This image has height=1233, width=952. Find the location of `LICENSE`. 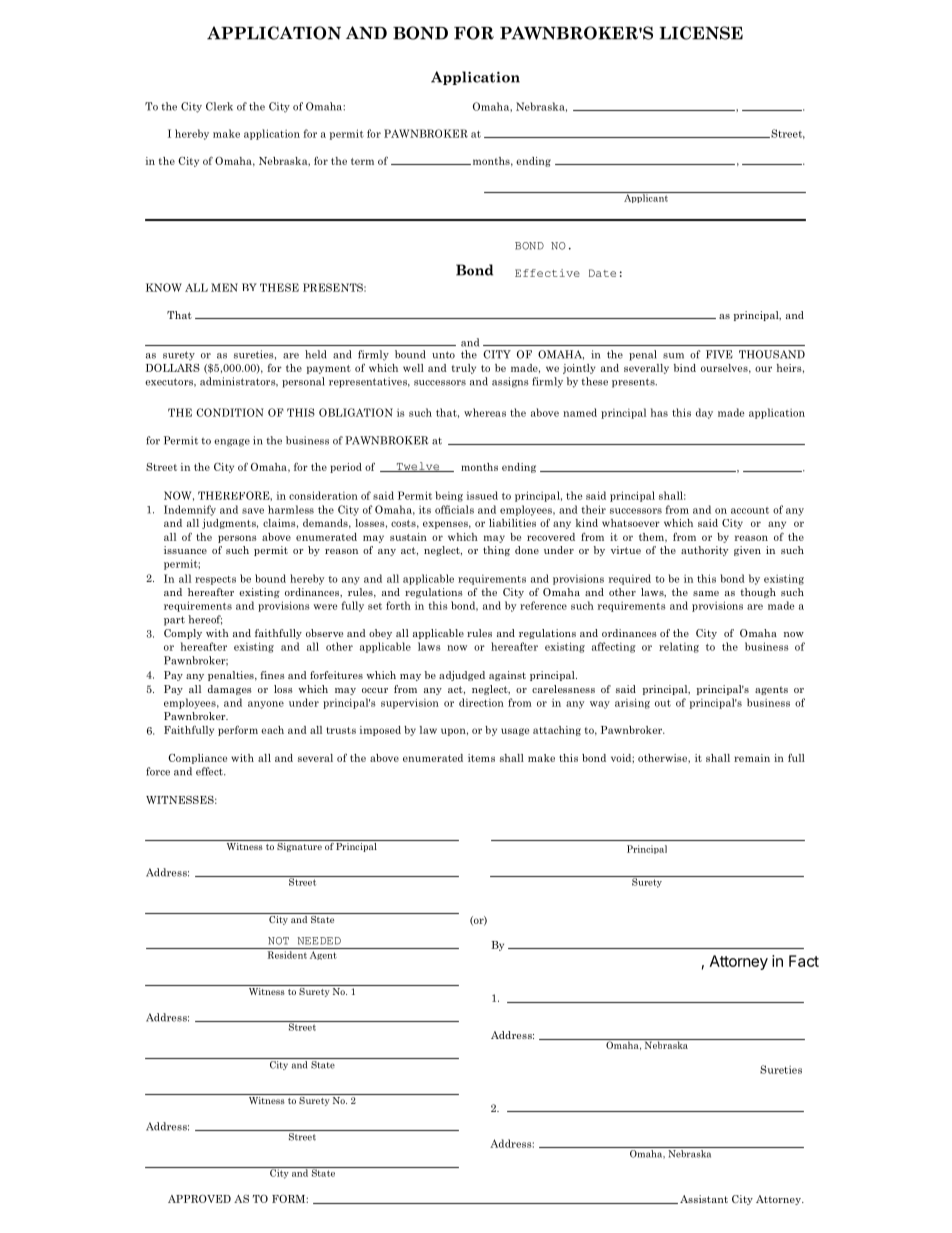

LICENSE is located at coordinates (701, 33).
